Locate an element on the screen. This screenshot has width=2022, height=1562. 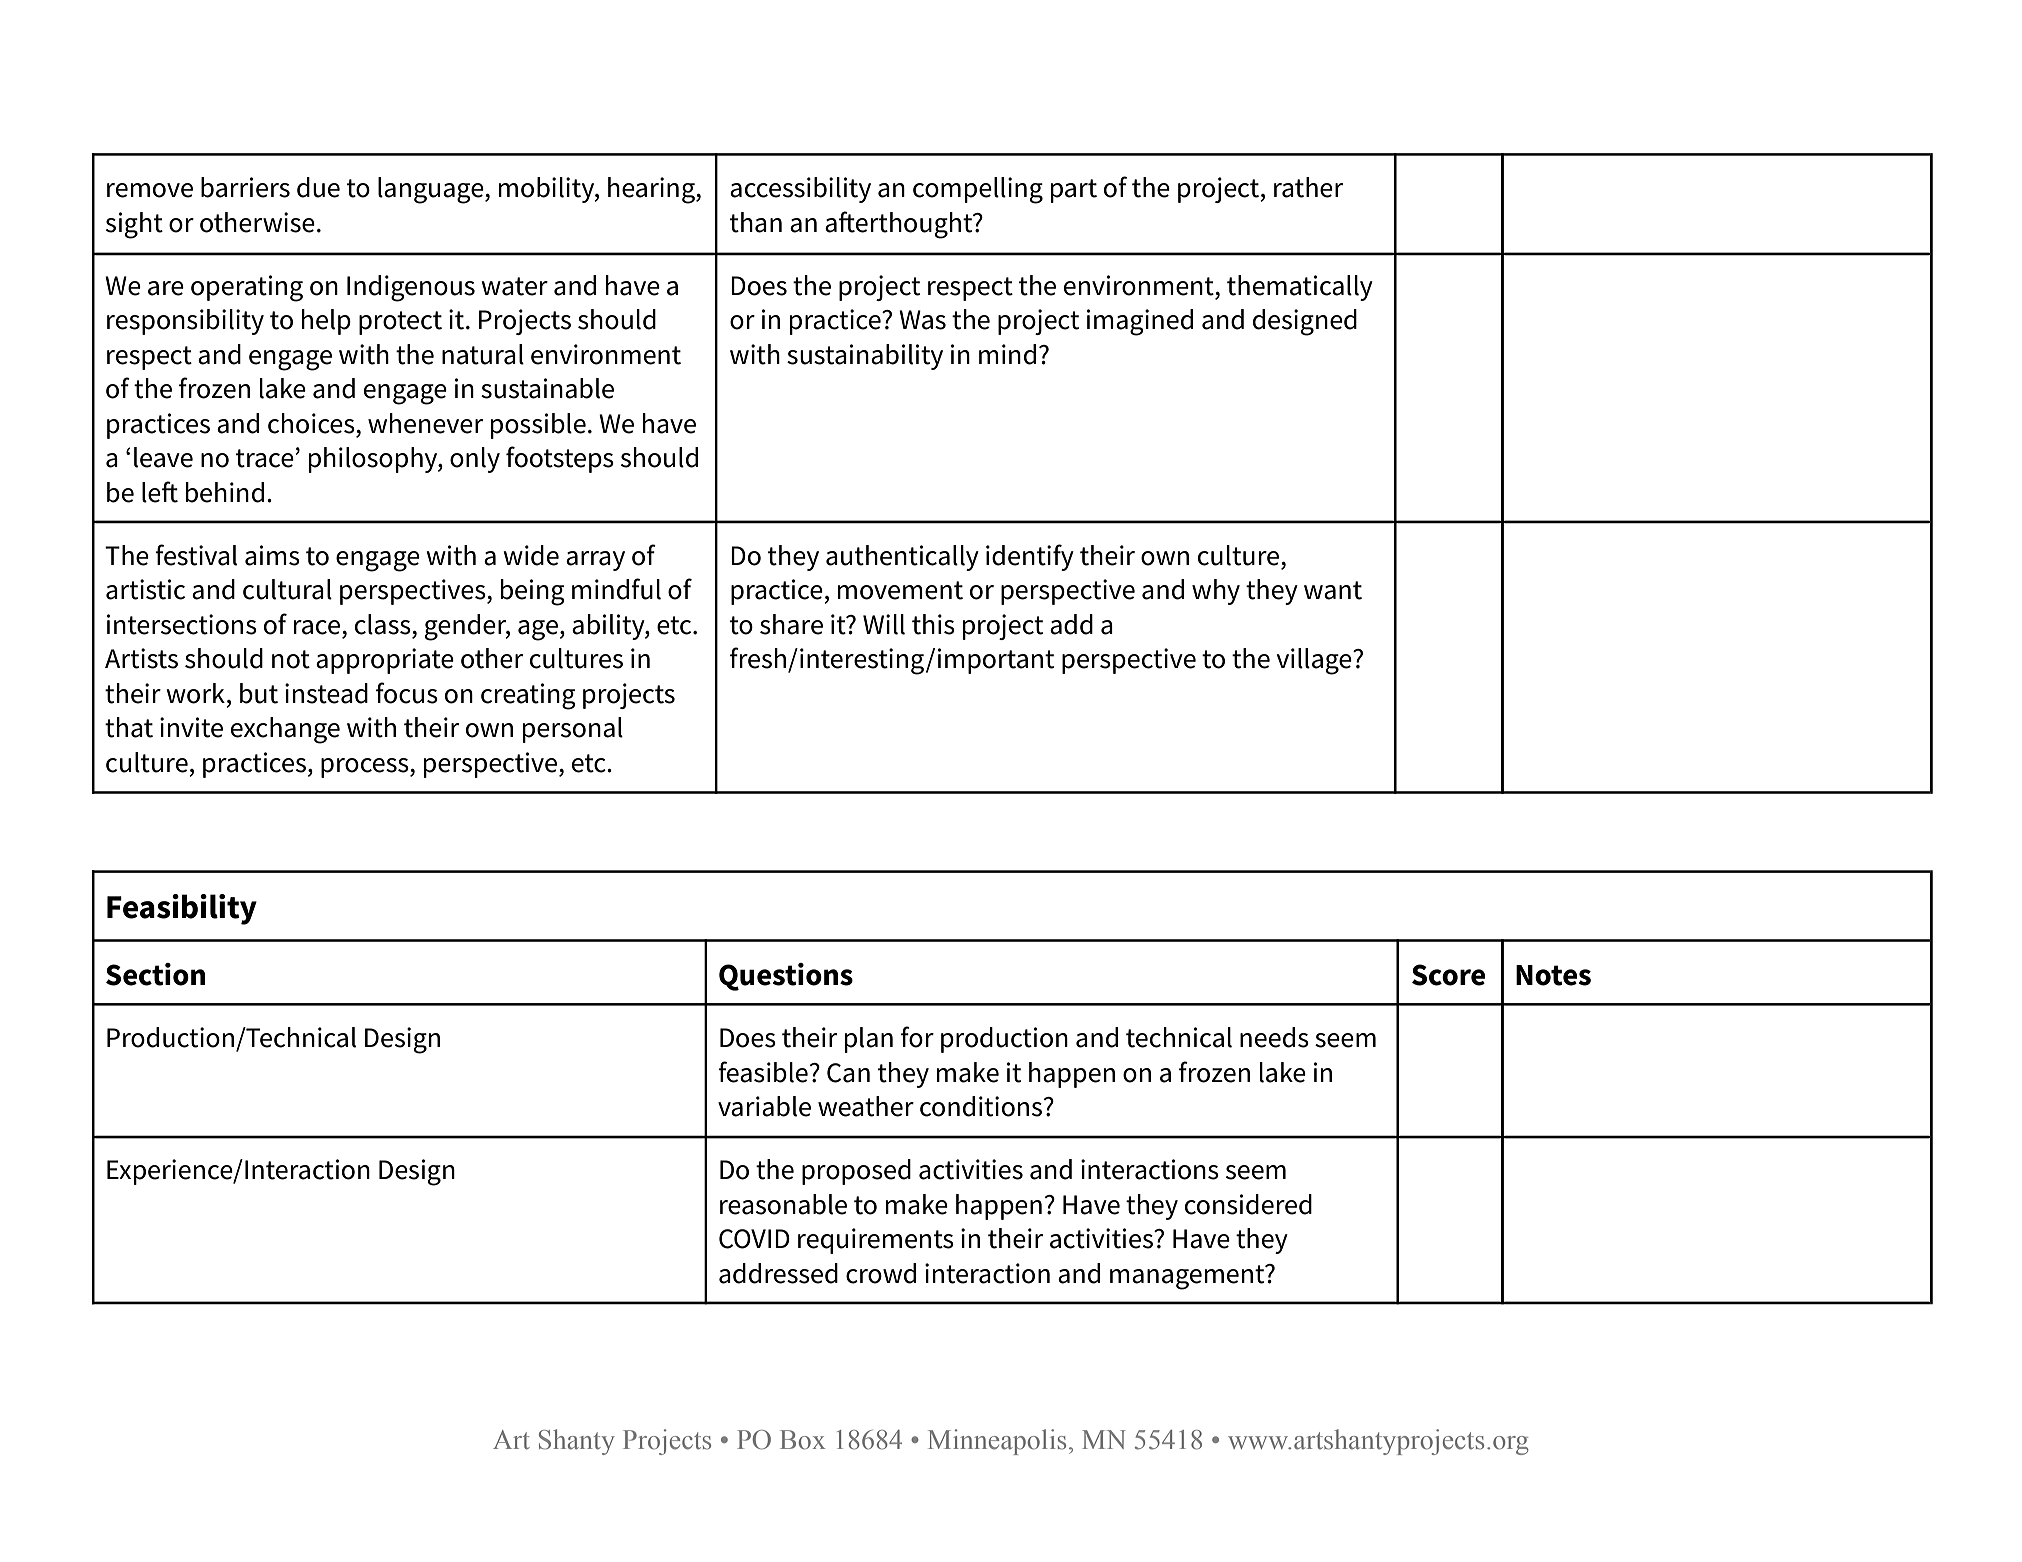
process is located at coordinates (366, 768).
